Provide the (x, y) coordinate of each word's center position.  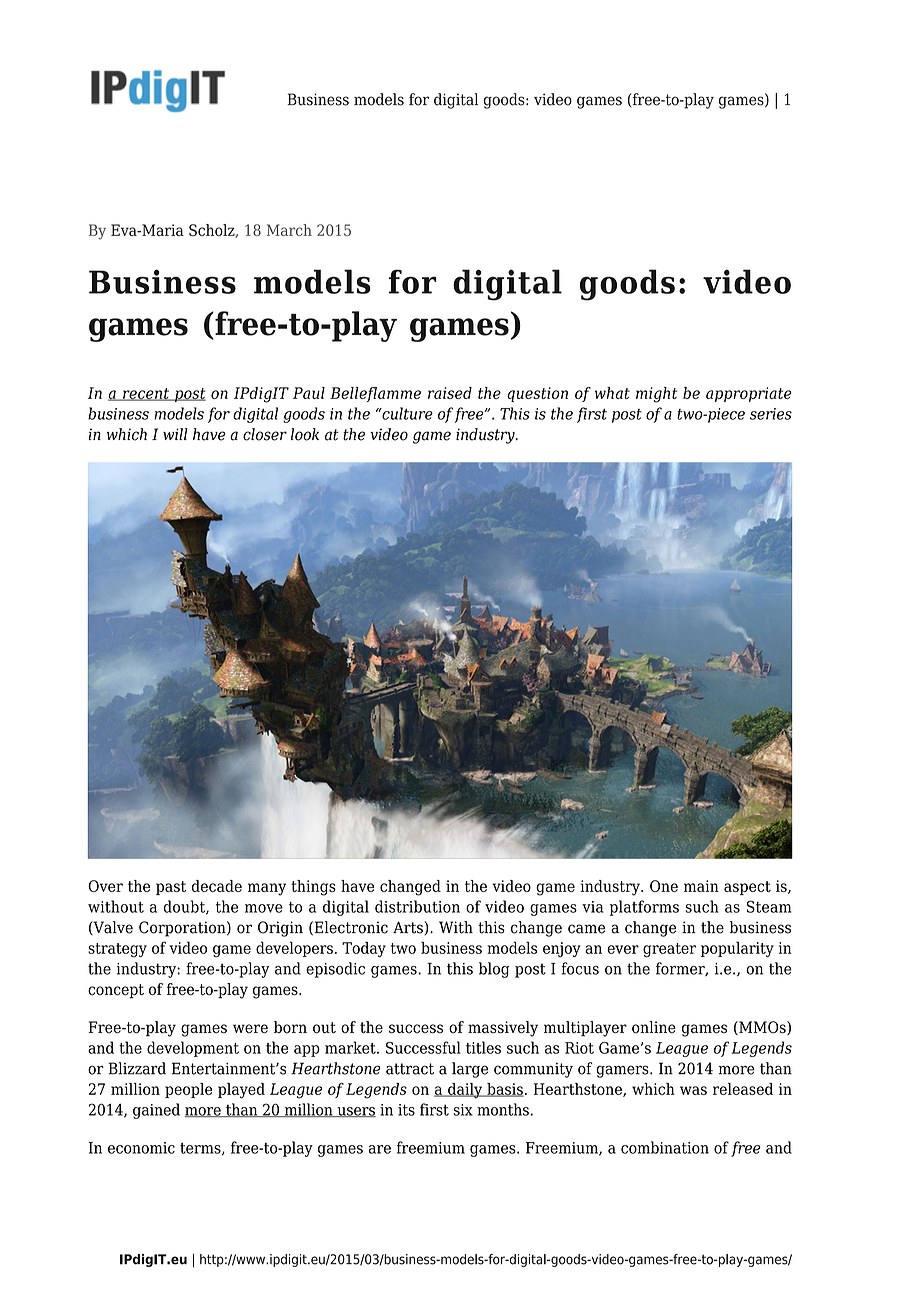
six (463, 1110)
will (175, 434)
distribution (417, 906)
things (313, 888)
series (771, 414)
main (701, 886)
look (305, 434)
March (289, 230)
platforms (644, 908)
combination (665, 1147)
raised (450, 393)
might (656, 395)
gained (156, 1111)
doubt (185, 907)
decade (217, 886)
